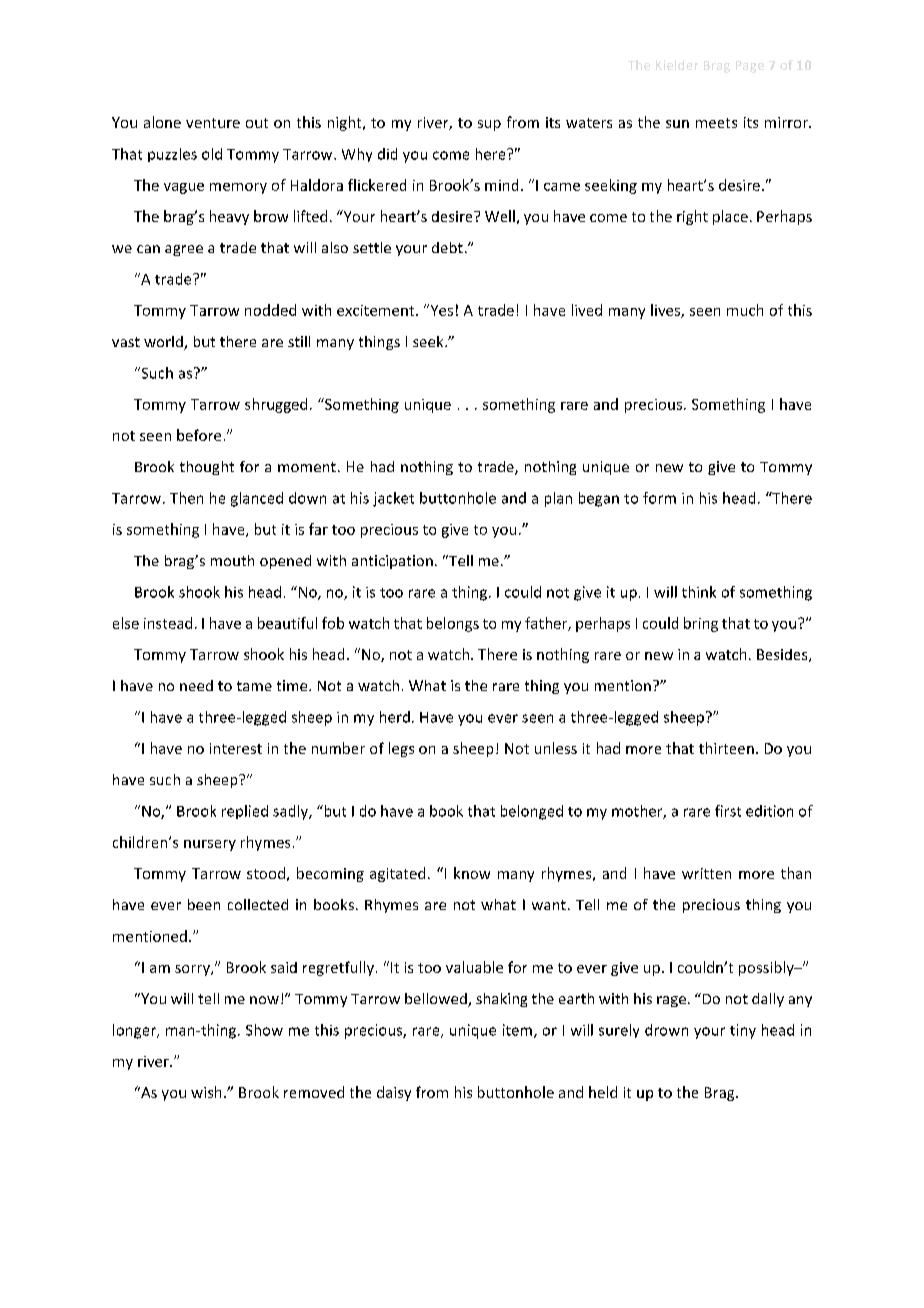 The image size is (924, 1308). I want to click on wish, so click(206, 1092).
